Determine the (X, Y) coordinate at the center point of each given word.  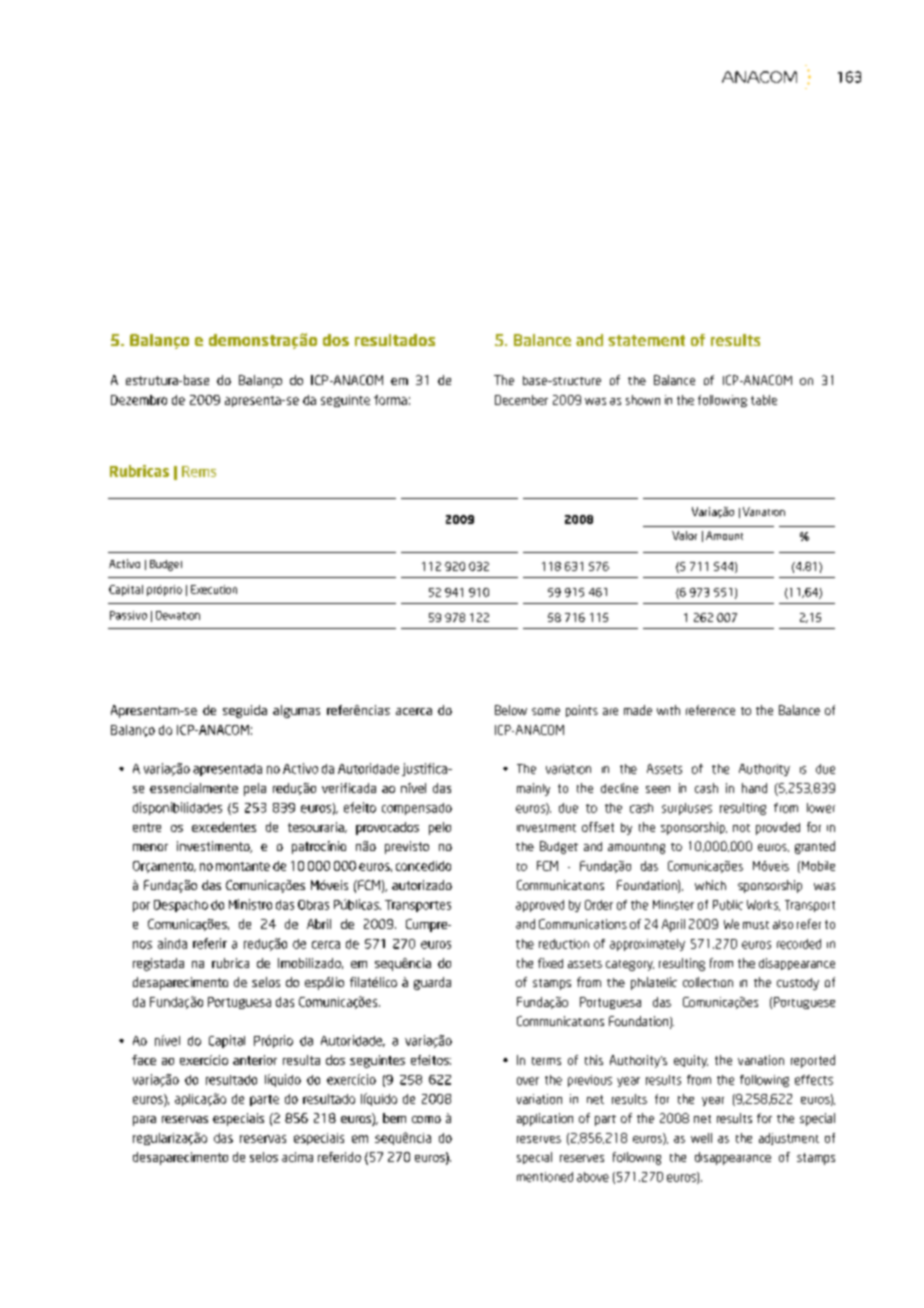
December (521, 400)
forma (390, 400)
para (144, 1121)
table (764, 400)
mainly (533, 789)
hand (754, 788)
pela (255, 789)
